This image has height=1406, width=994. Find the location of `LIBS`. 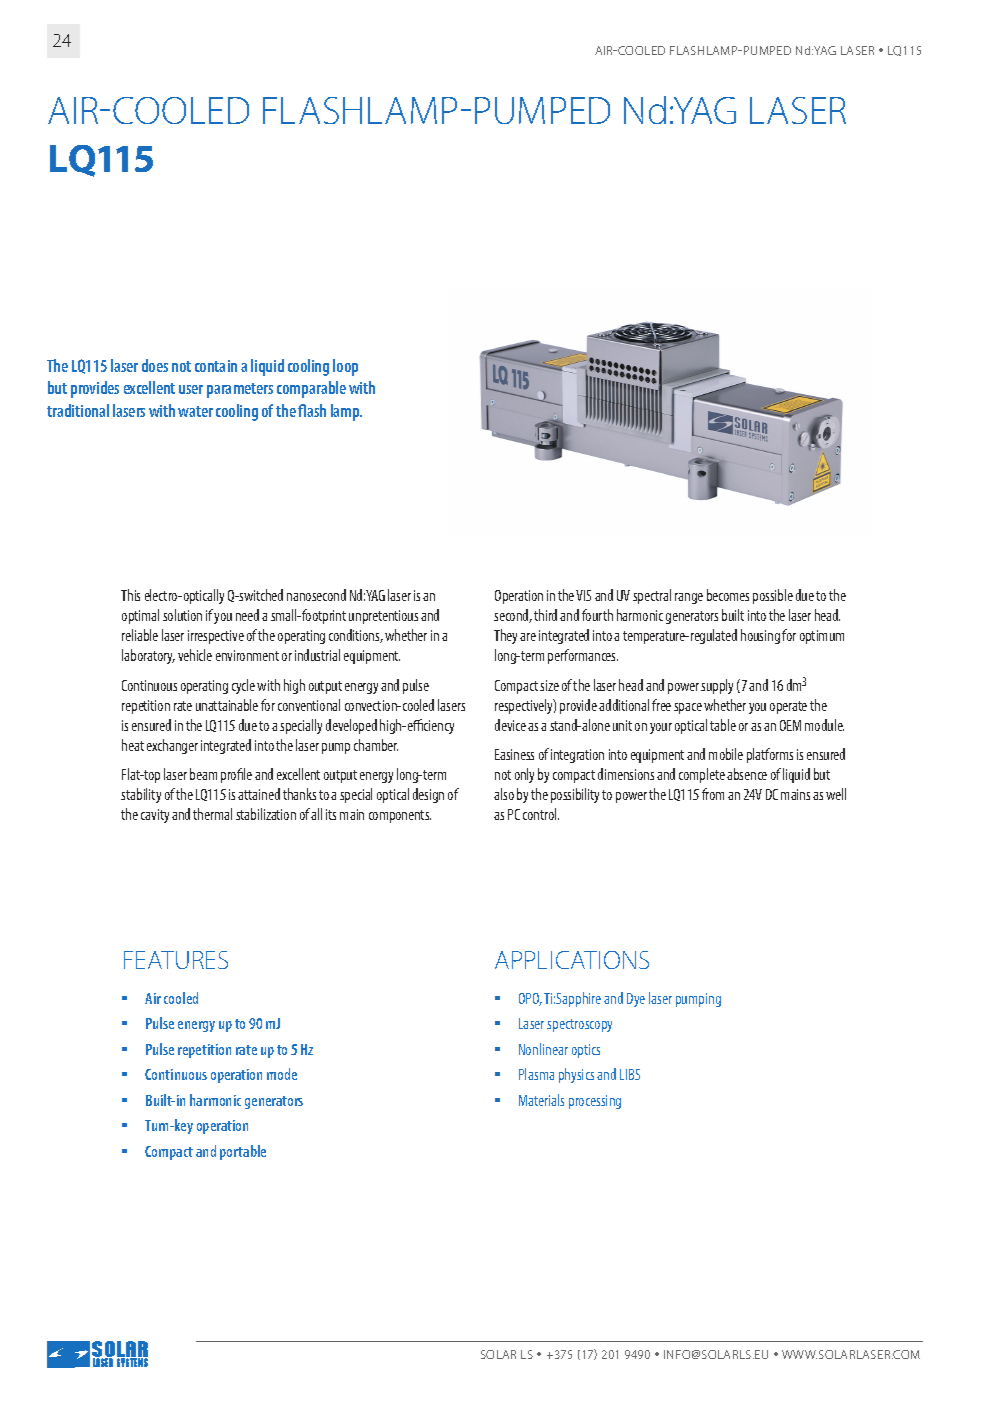

LIBS is located at coordinates (630, 1074).
